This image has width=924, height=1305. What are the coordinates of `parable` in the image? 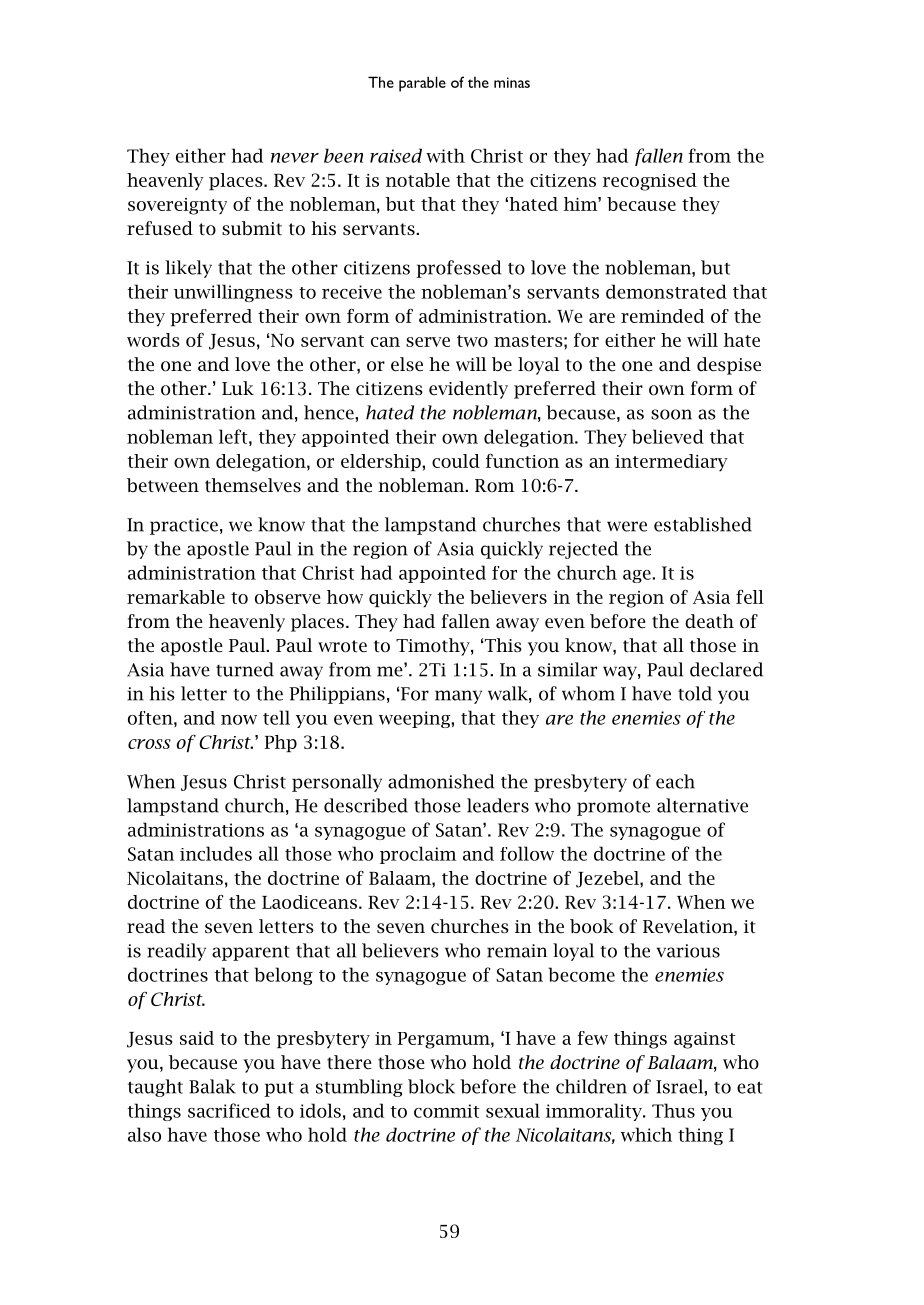 It's located at (422, 84).
